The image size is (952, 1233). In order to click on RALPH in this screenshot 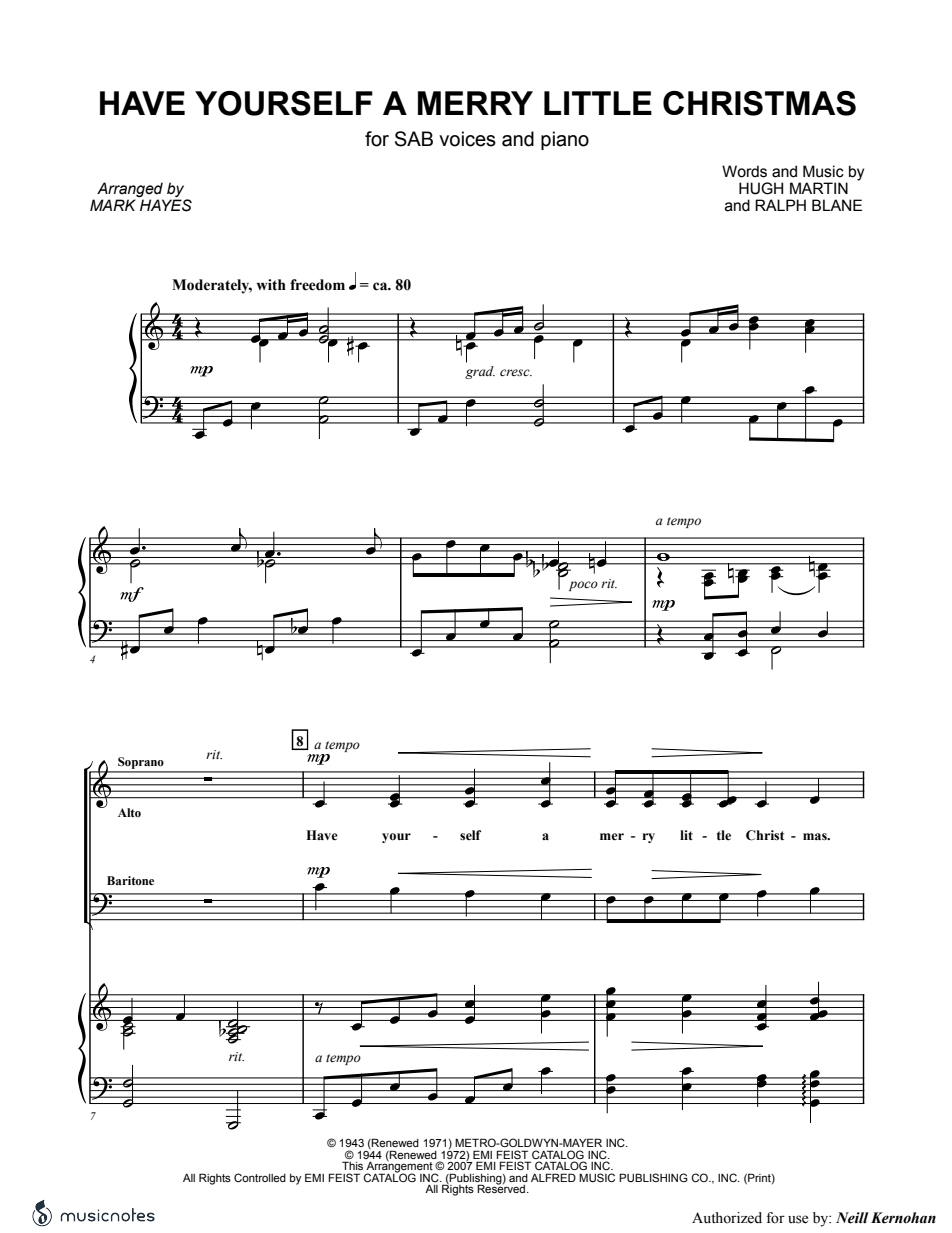, I will do `click(780, 205)`.
